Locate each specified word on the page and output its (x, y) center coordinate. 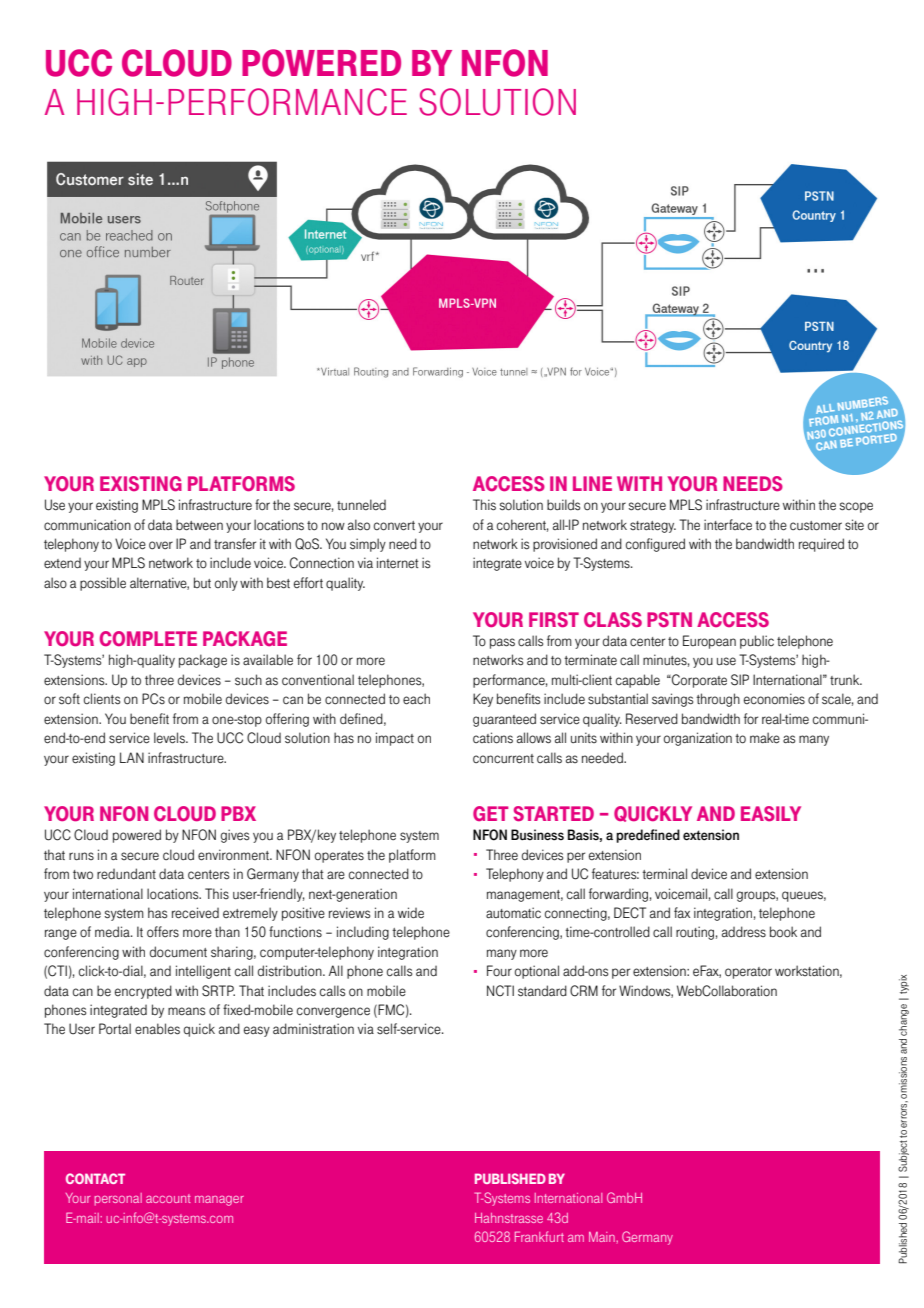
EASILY (771, 814)
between (199, 525)
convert (394, 526)
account (168, 1198)
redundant (126, 874)
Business (537, 835)
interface (728, 525)
